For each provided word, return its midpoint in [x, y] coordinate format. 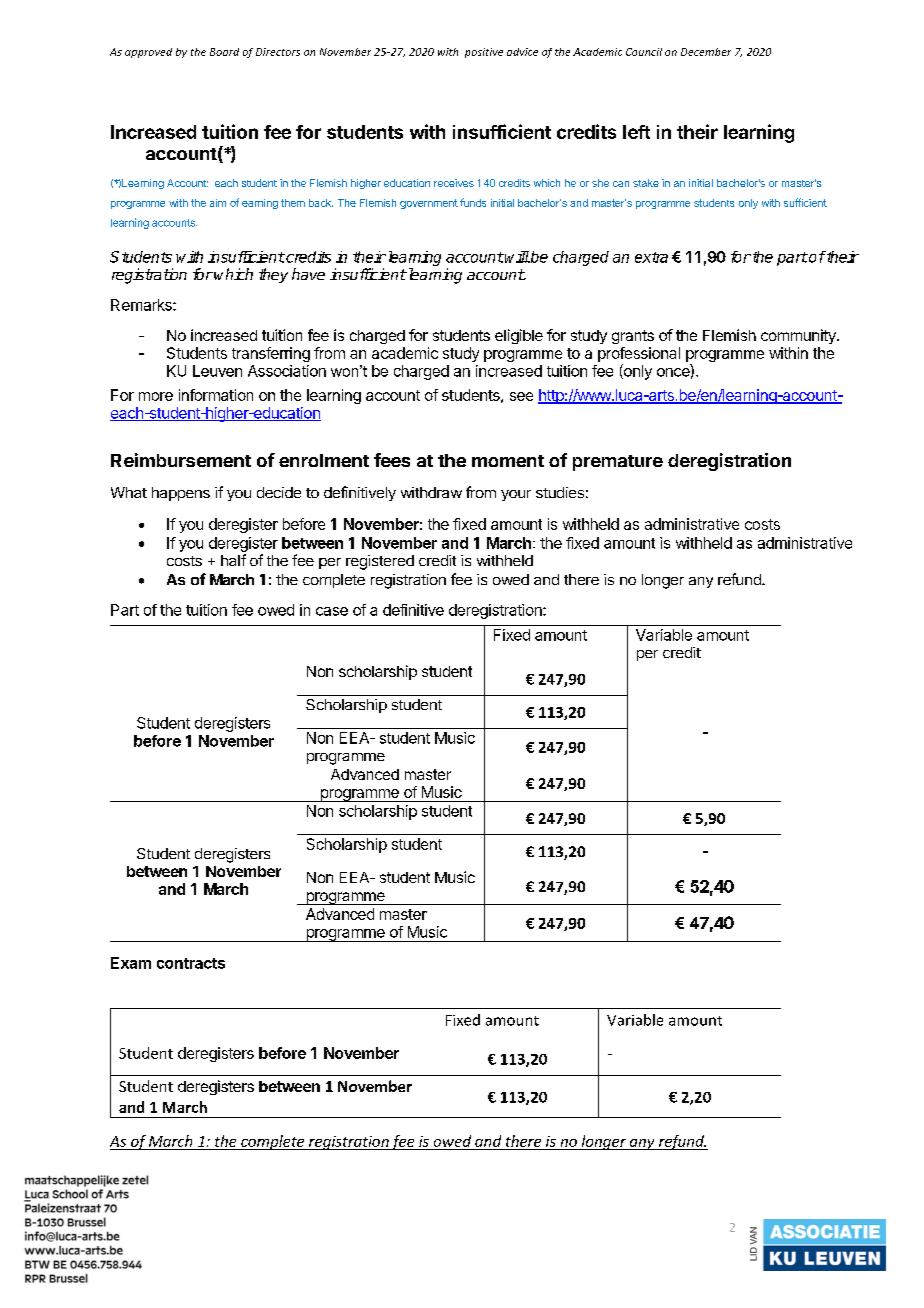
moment [508, 461]
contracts [191, 963]
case [332, 611]
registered [380, 562]
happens [181, 494]
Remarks [142, 305]
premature [618, 463]
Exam [131, 963]
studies [560, 492]
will [517, 257]
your [516, 495]
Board [224, 52]
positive [484, 53]
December [706, 52]
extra [651, 257]
